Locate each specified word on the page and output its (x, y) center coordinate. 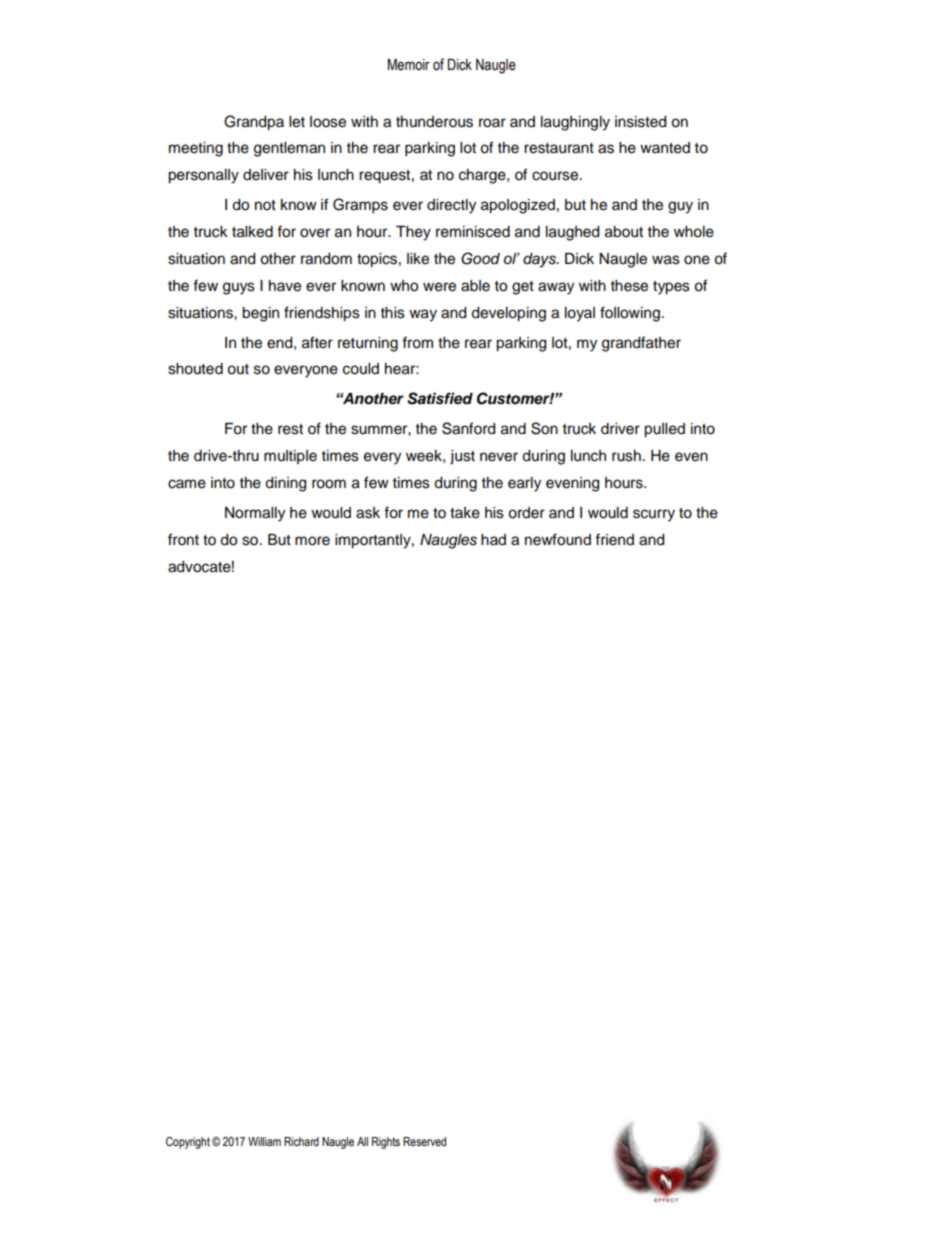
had (493, 539)
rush (626, 456)
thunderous (434, 122)
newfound (558, 539)
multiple (290, 457)
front (183, 539)
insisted (640, 122)
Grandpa (254, 123)
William (264, 1141)
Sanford (468, 428)
